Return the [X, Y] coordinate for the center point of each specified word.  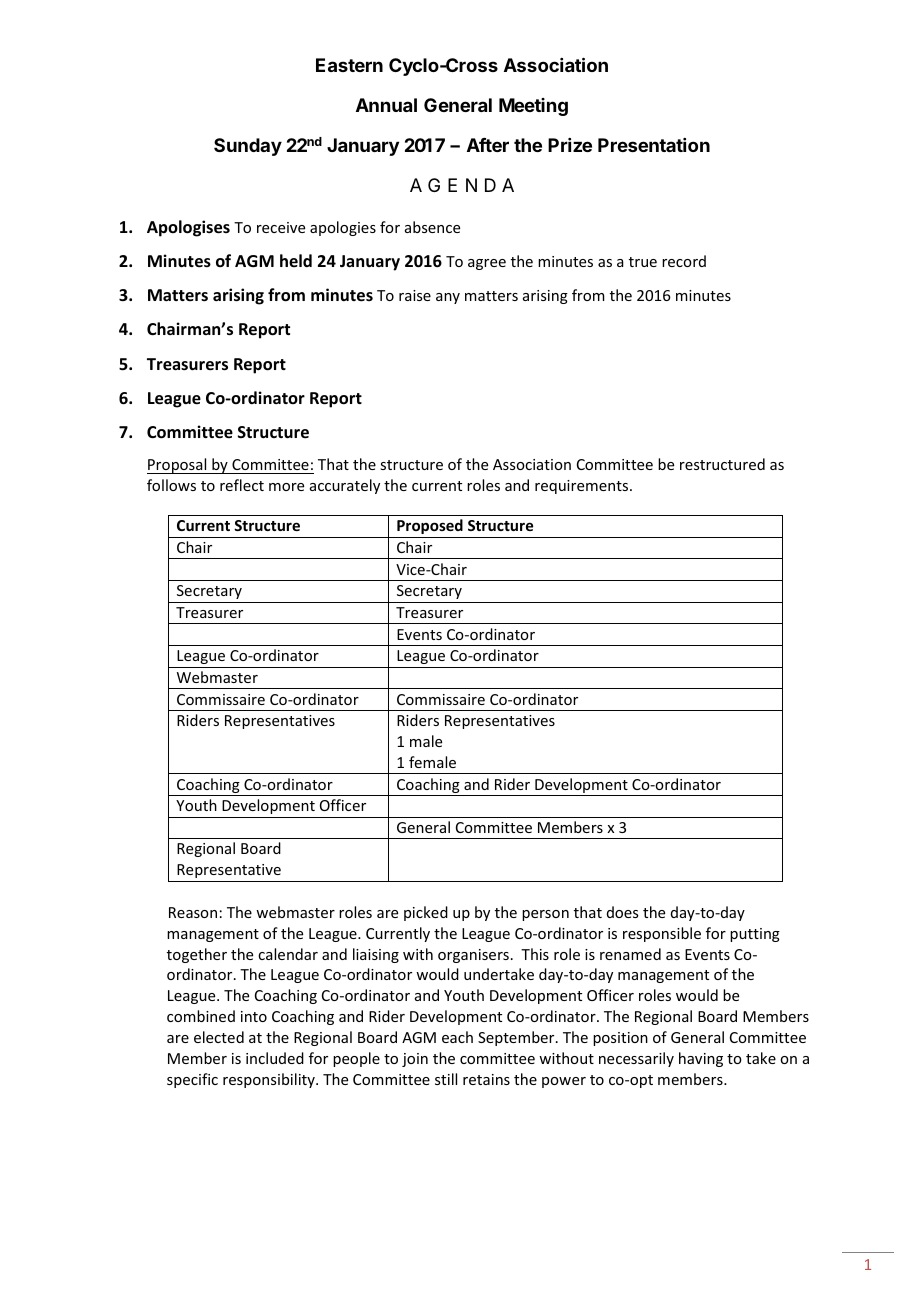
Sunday [248, 147]
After [488, 145]
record [684, 261]
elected [219, 1037]
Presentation [654, 145]
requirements [583, 487]
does [622, 912]
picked [426, 913]
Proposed [430, 526]
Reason [193, 912]
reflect [242, 485]
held [296, 260]
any [448, 298]
